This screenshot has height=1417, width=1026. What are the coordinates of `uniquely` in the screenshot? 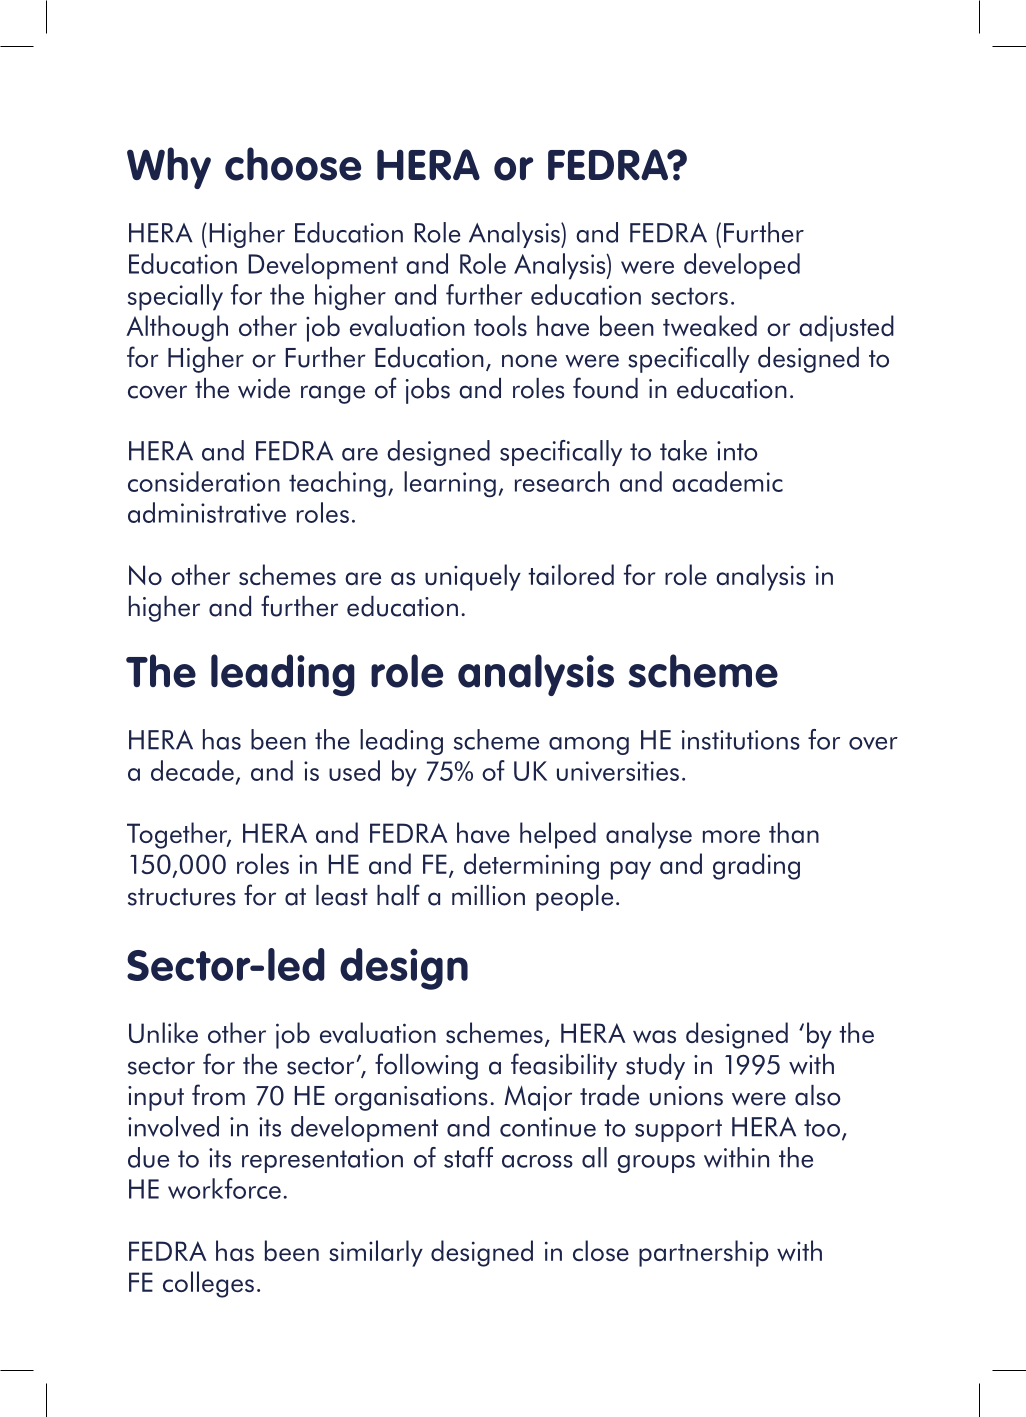 It's located at (473, 577).
